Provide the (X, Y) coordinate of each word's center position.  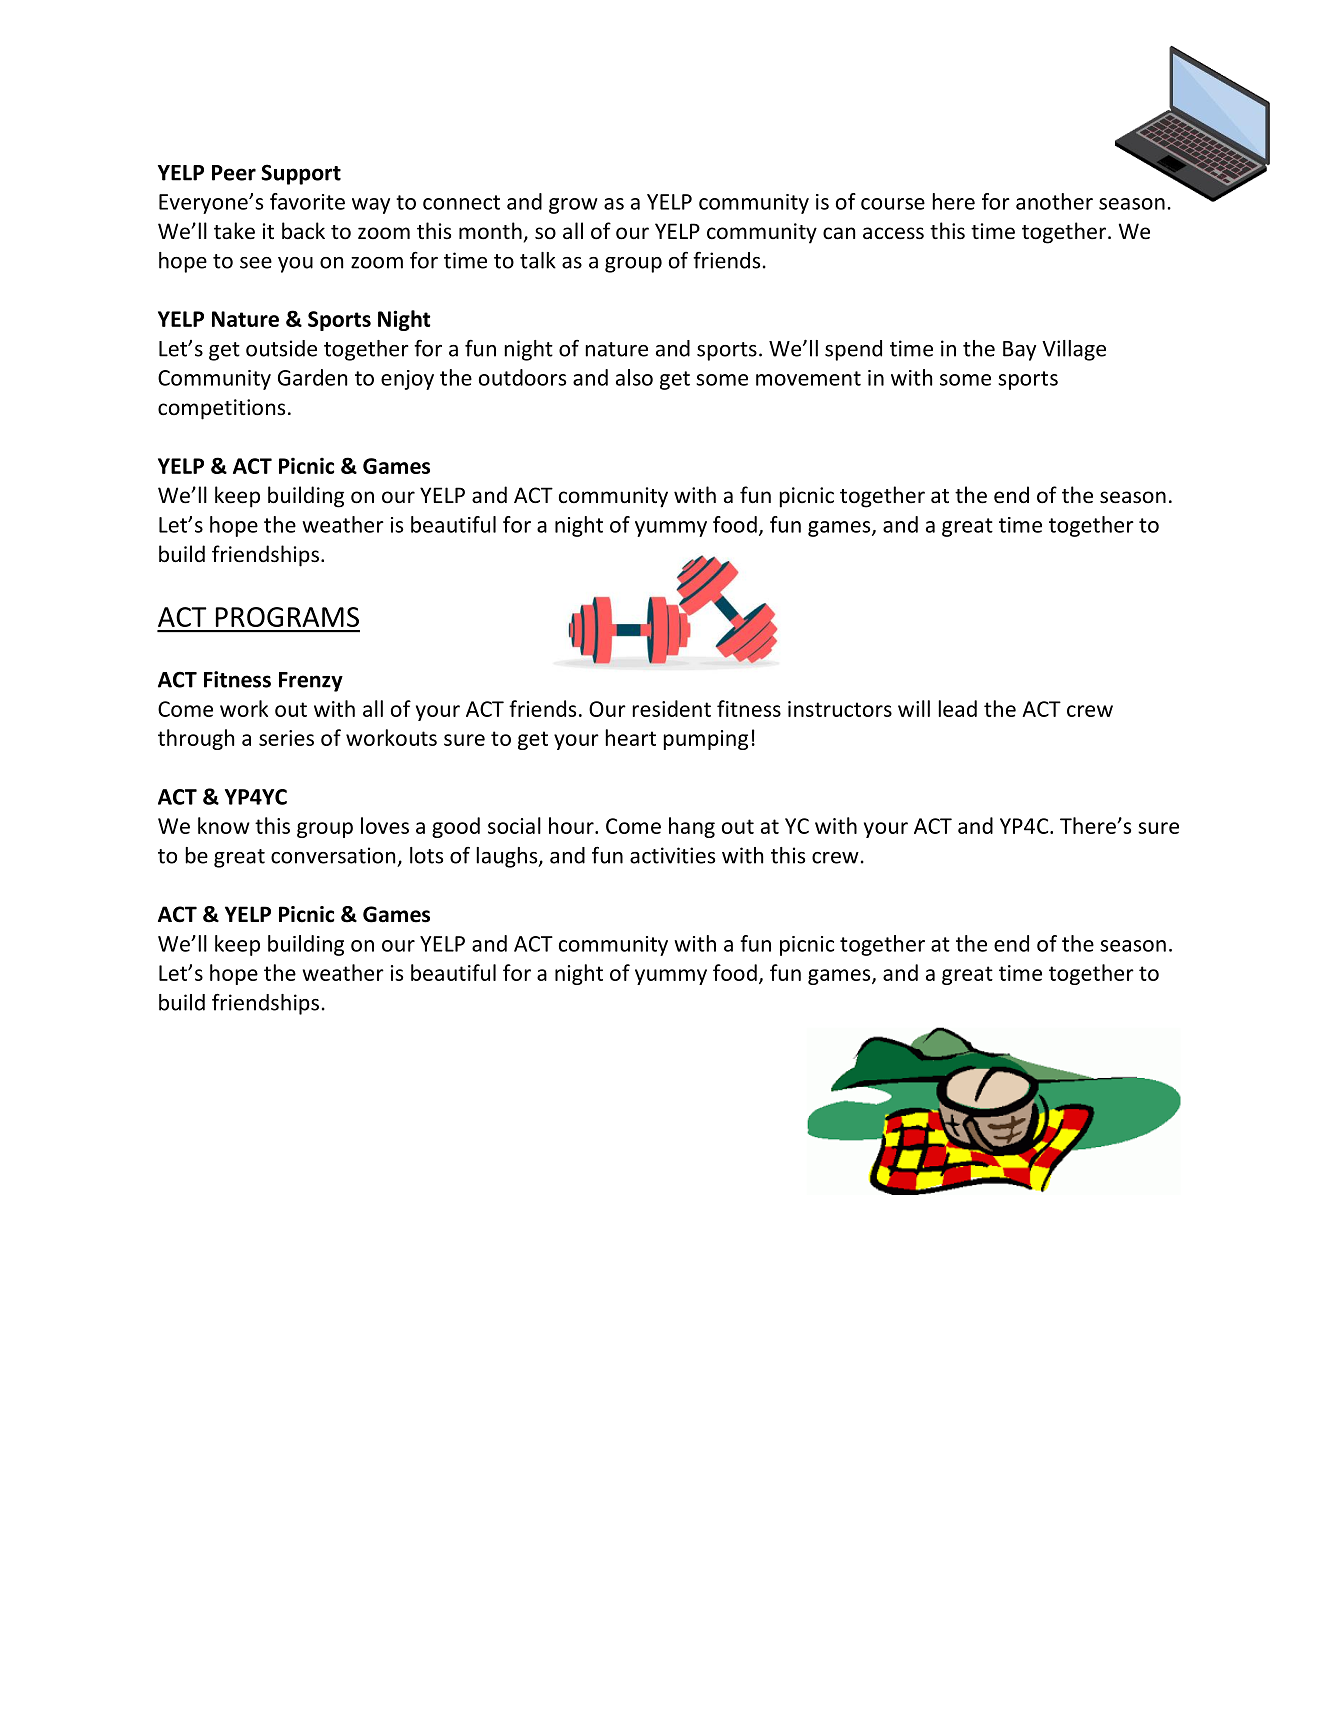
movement (808, 378)
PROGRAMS (287, 617)
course (893, 204)
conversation (333, 855)
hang (692, 827)
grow (573, 206)
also (634, 377)
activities (672, 855)
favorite (307, 201)
